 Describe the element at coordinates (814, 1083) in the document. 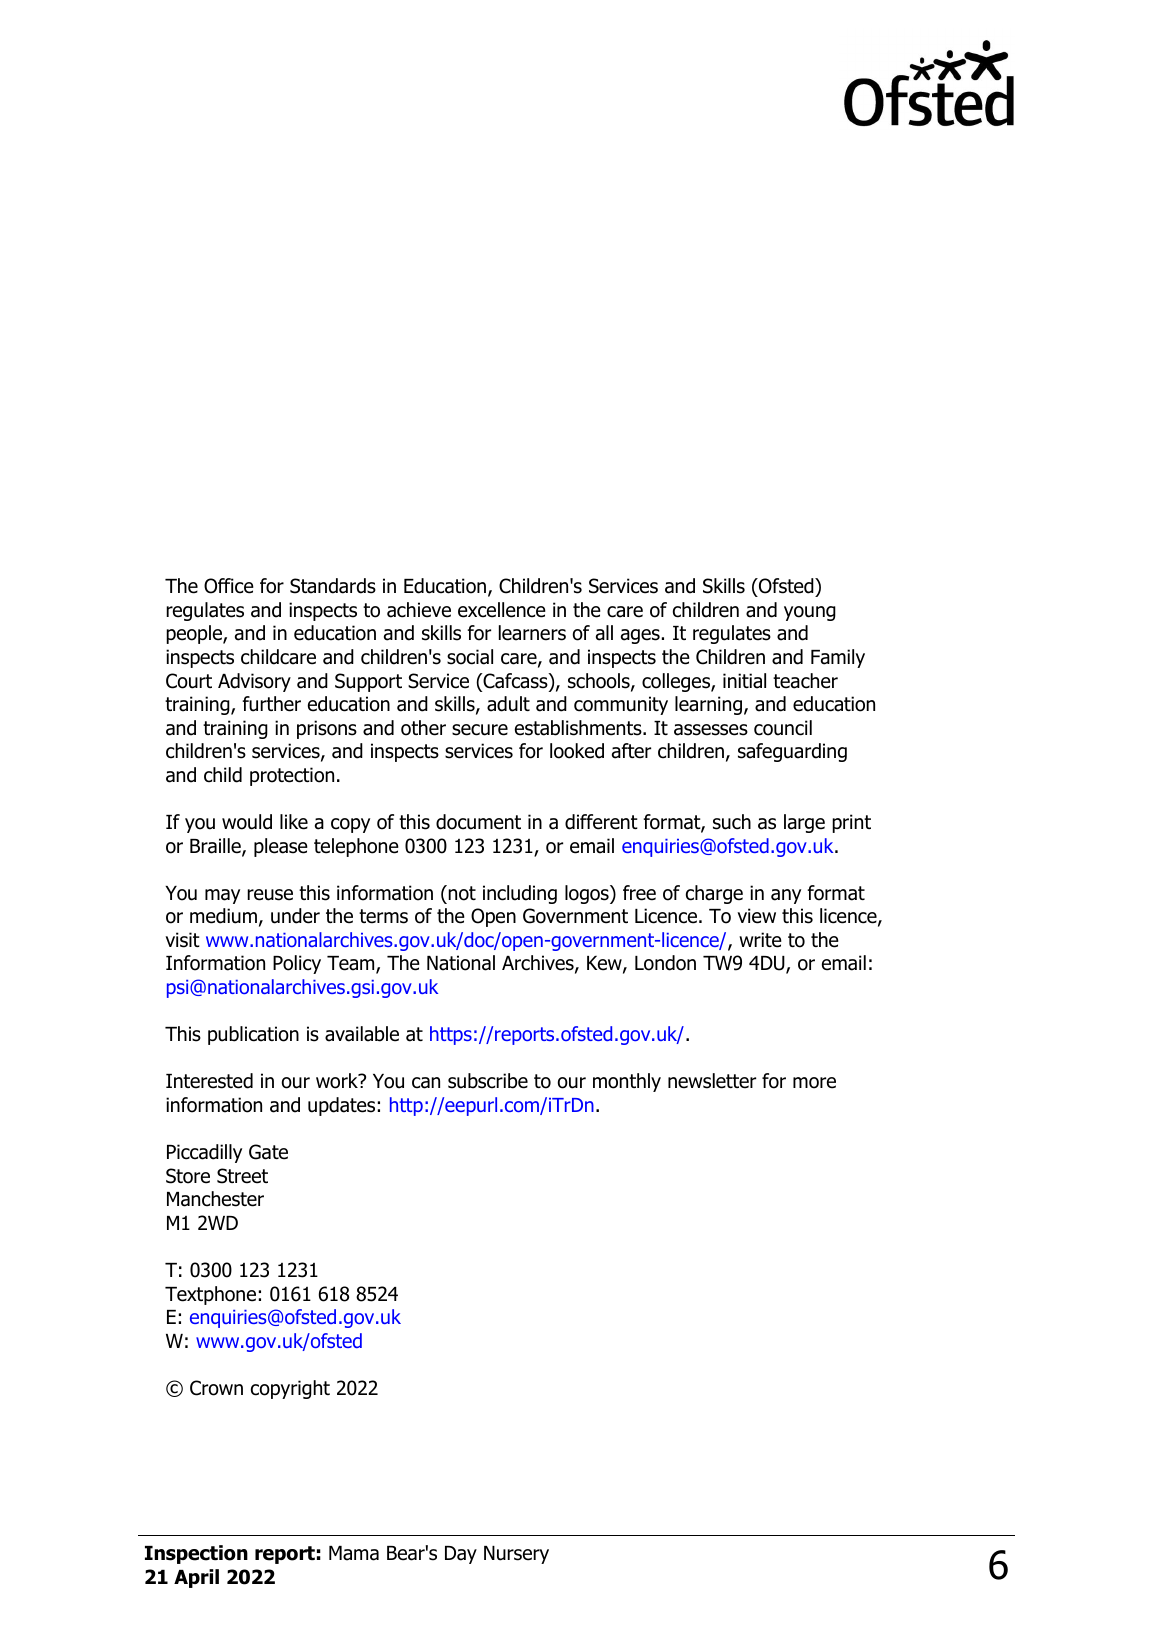

I see `more` at that location.
